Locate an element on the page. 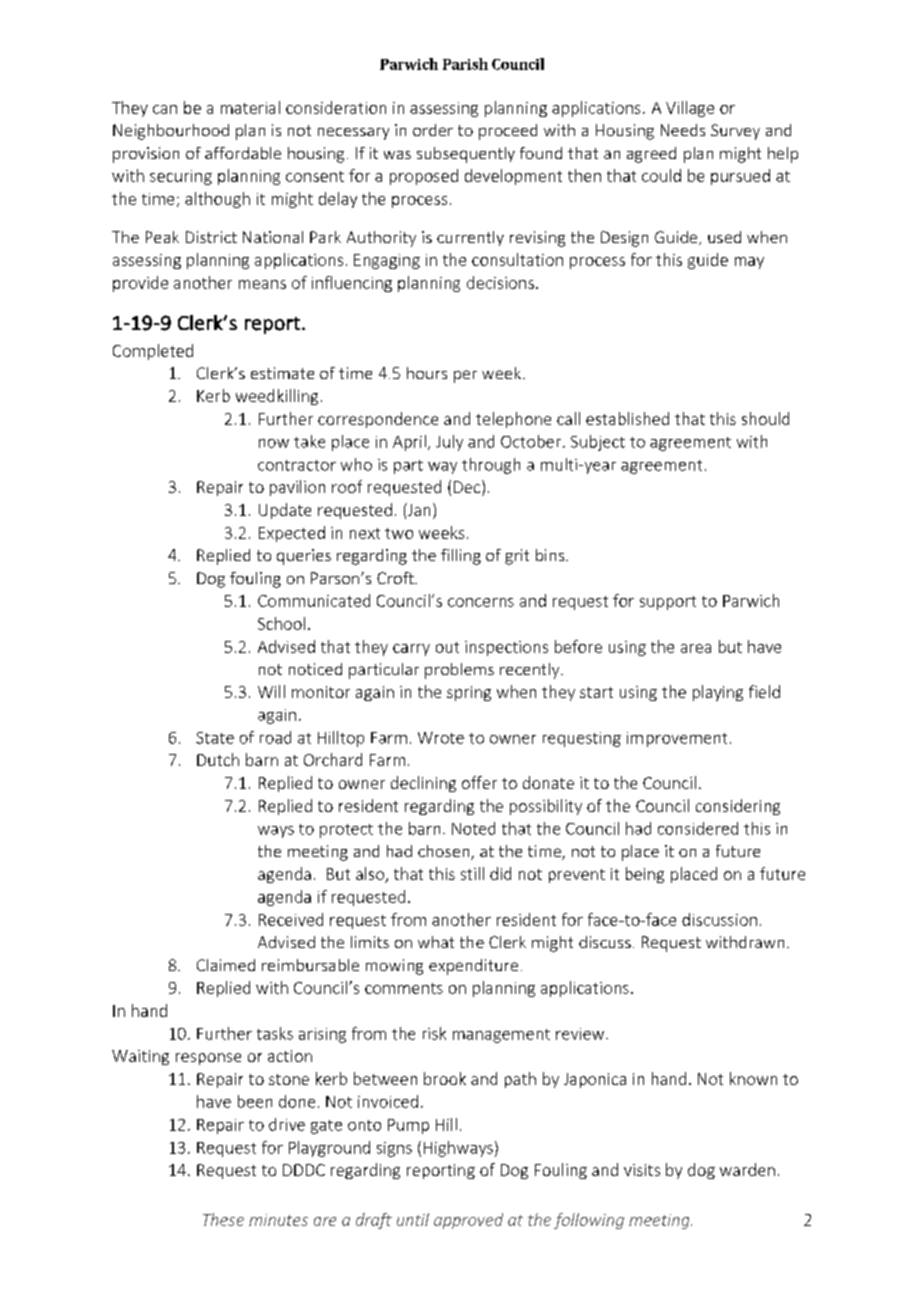 The image size is (924, 1308). Village is located at coordinates (690, 109).
